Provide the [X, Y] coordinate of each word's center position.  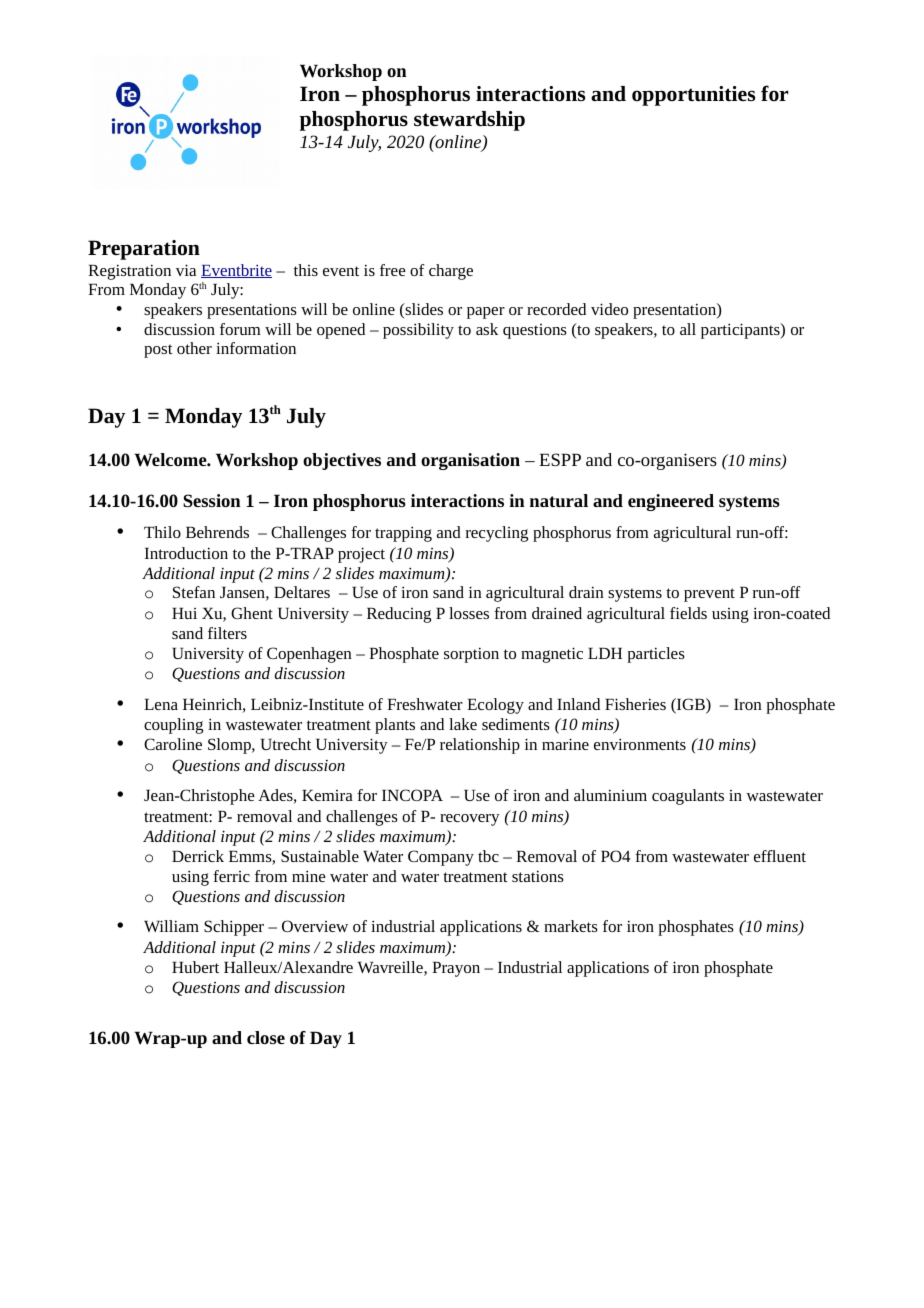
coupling [173, 726]
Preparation [144, 250]
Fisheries [635, 704]
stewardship [469, 121]
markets [571, 926]
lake [463, 724]
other [194, 348]
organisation [470, 461]
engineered [671, 502]
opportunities [693, 96]
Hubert [195, 967]
